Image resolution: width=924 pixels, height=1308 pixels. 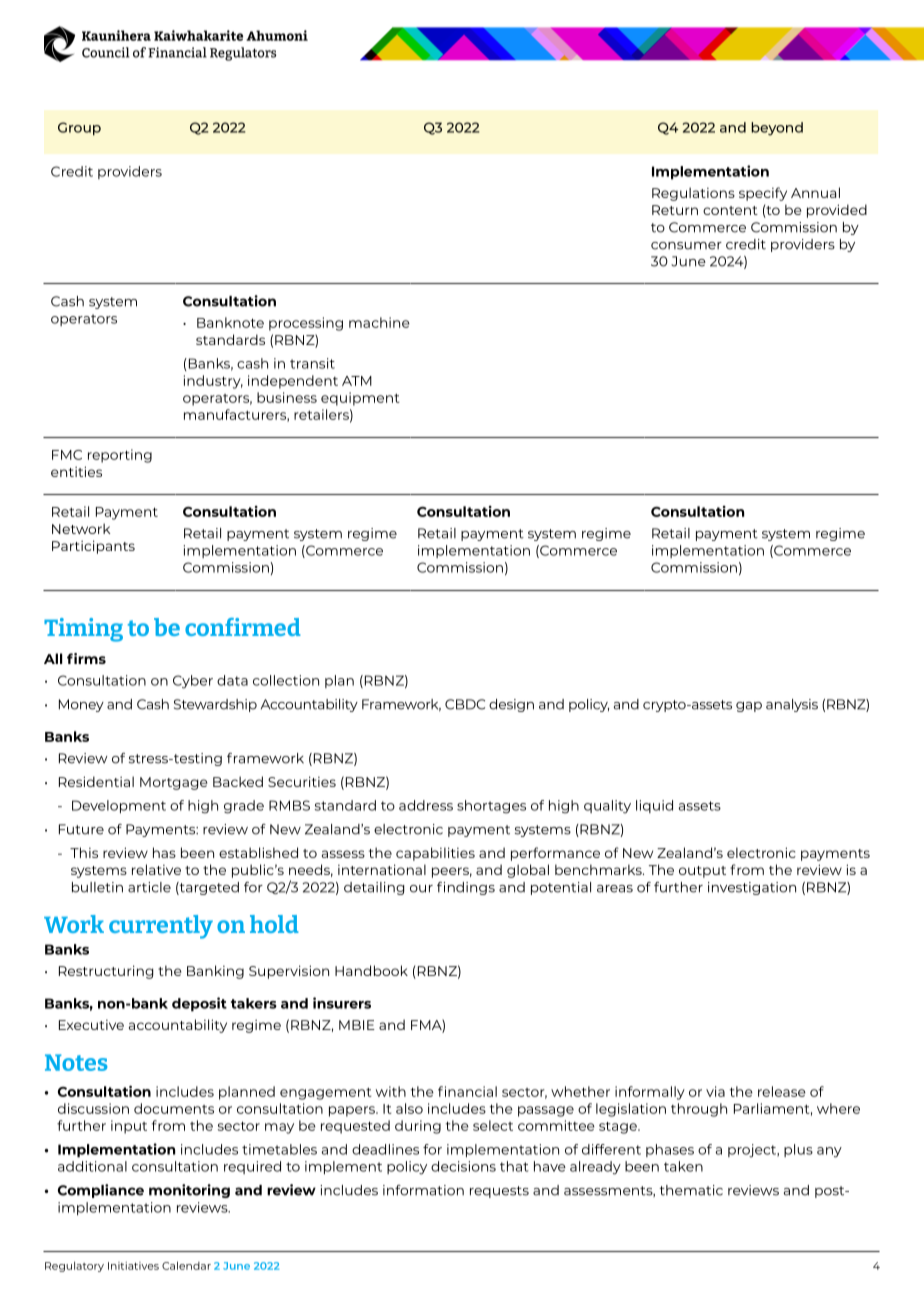 What do you see at coordinates (133, 1266) in the screenshot?
I see `Initiatives` at bounding box center [133, 1266].
